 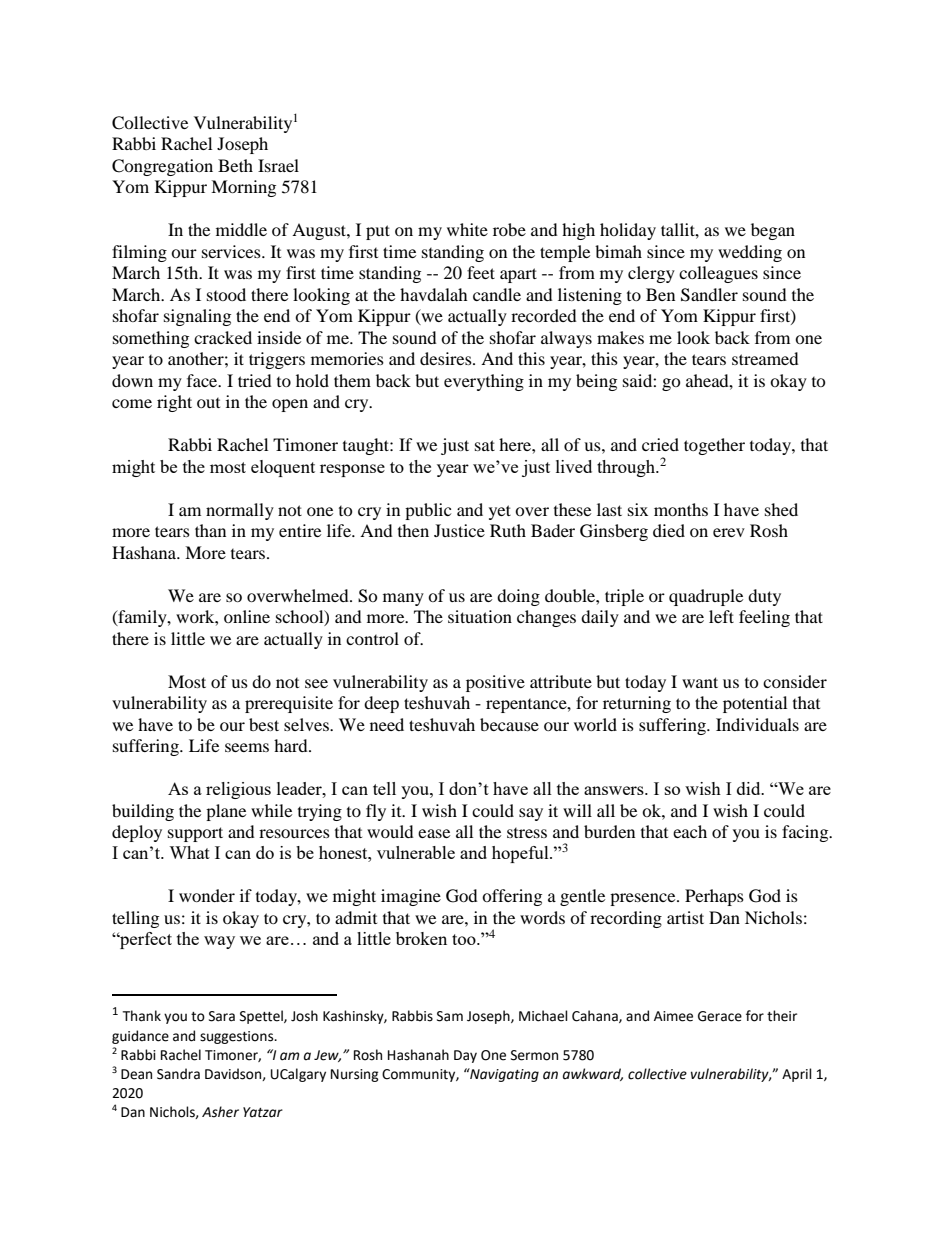 What do you see at coordinates (467, 229) in the screenshot?
I see `white` at bounding box center [467, 229].
